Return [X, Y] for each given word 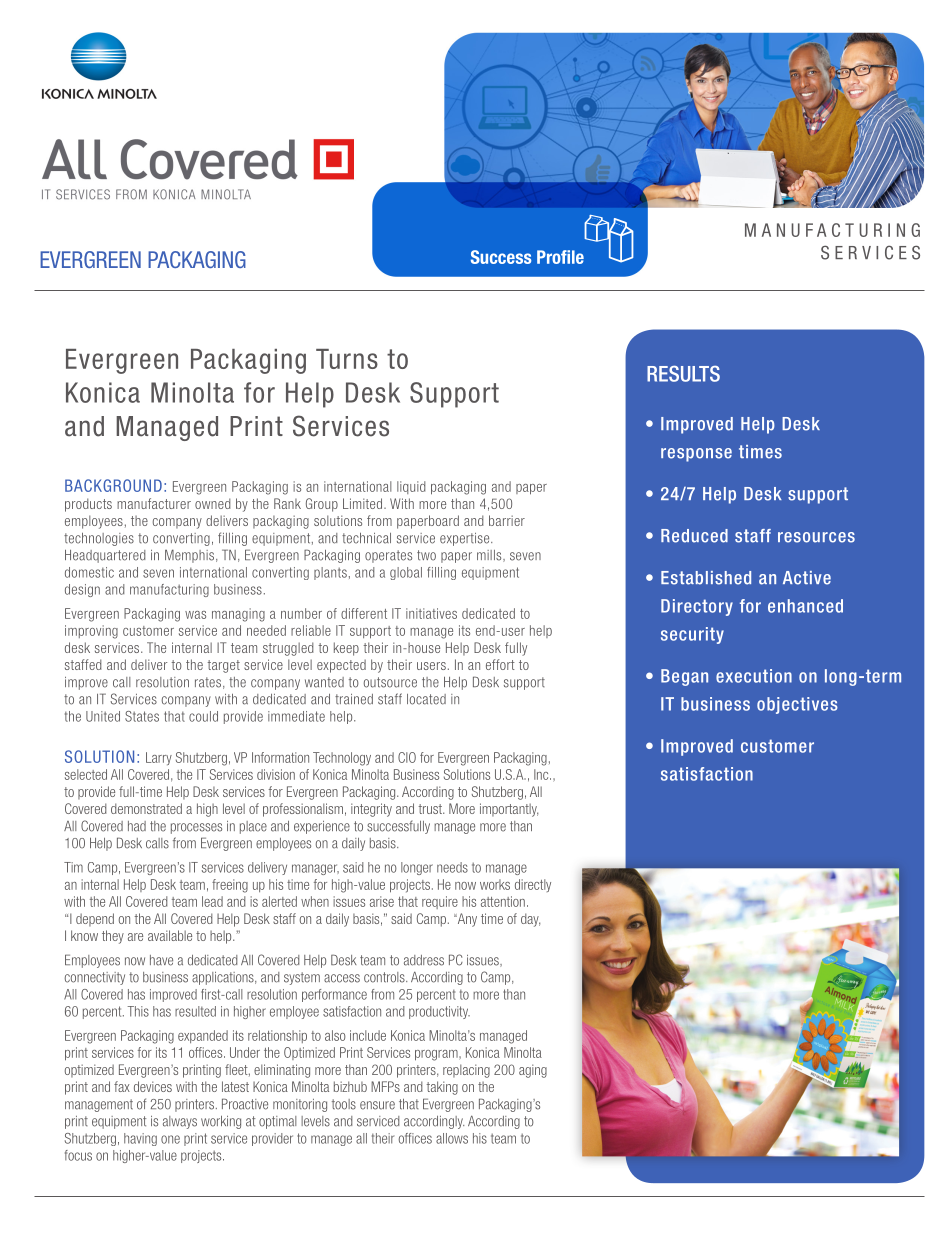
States [142, 716]
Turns [347, 359]
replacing [466, 1071]
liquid [411, 487]
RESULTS [683, 373]
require [440, 902]
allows [452, 1138]
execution [754, 676]
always [180, 1122]
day [530, 920]
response [696, 455]
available [170, 935]
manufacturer [154, 503]
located [426, 699]
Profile [560, 257]
